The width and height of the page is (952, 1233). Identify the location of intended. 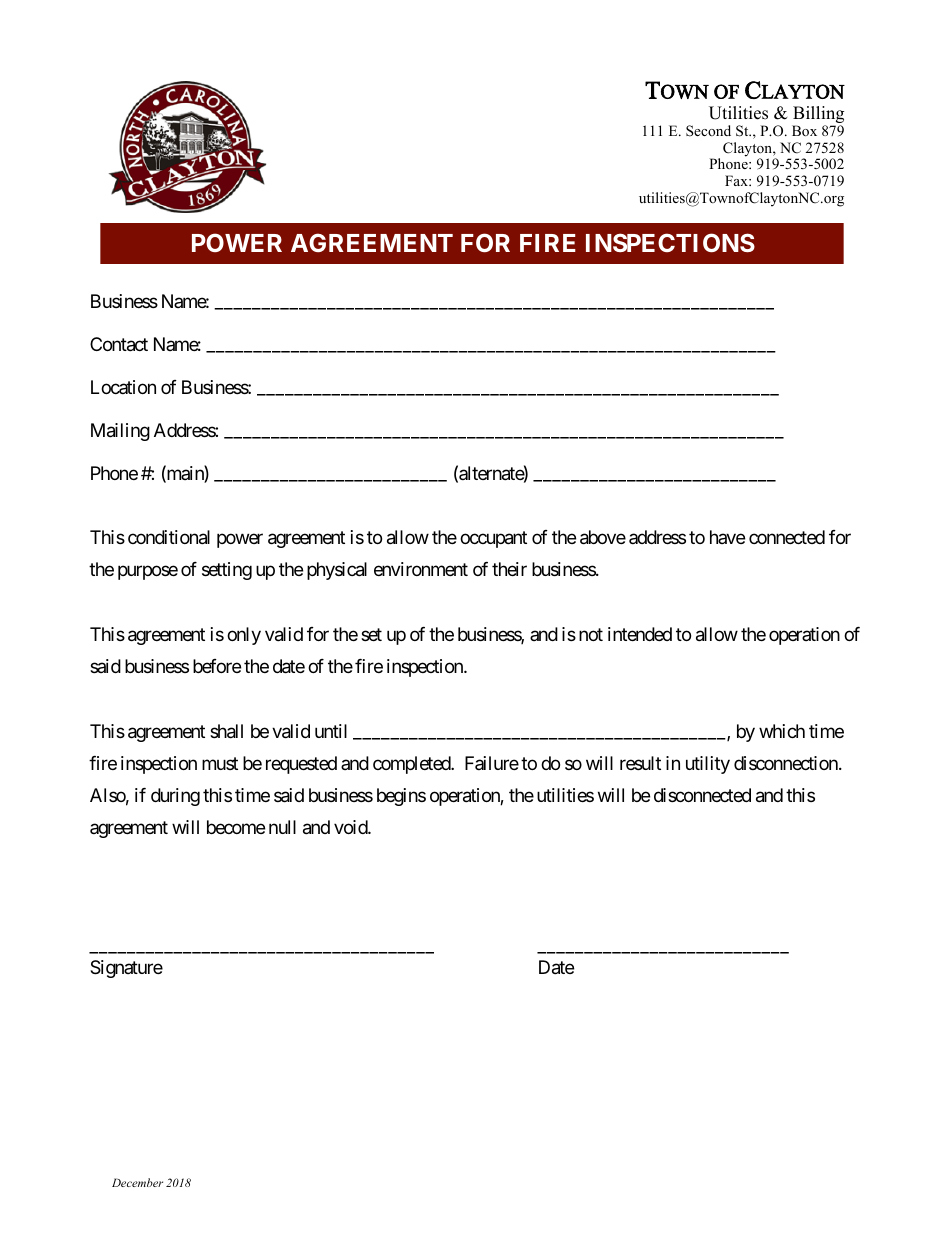
(640, 634).
